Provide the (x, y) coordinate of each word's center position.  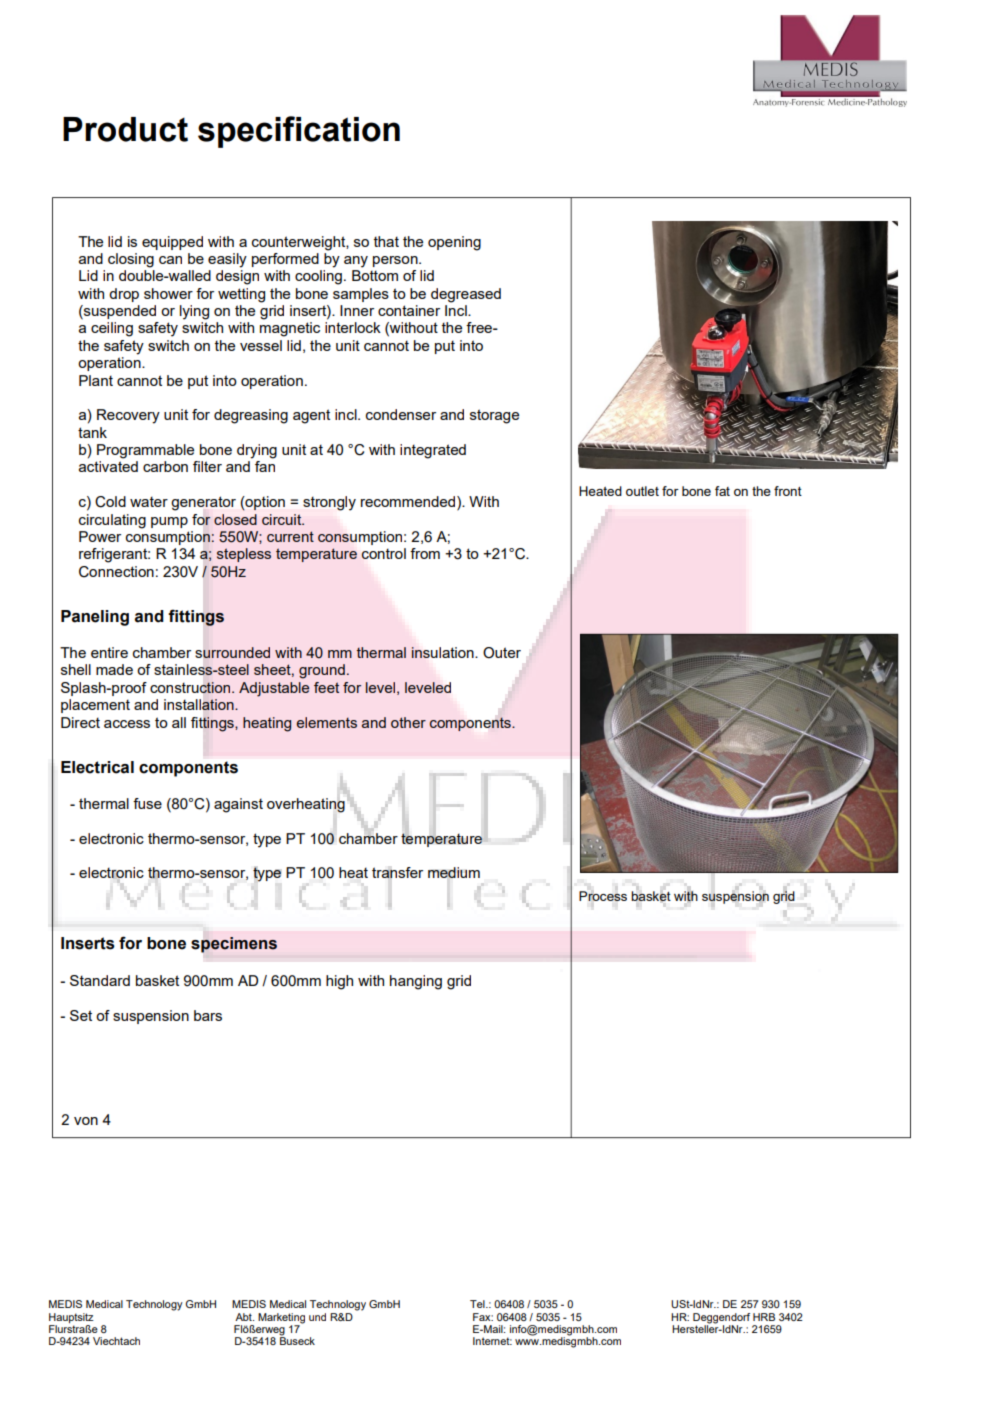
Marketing (281, 1318)
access (127, 724)
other (408, 722)
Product (125, 129)
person (396, 261)
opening (454, 243)
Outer (502, 653)
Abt (244, 1317)
